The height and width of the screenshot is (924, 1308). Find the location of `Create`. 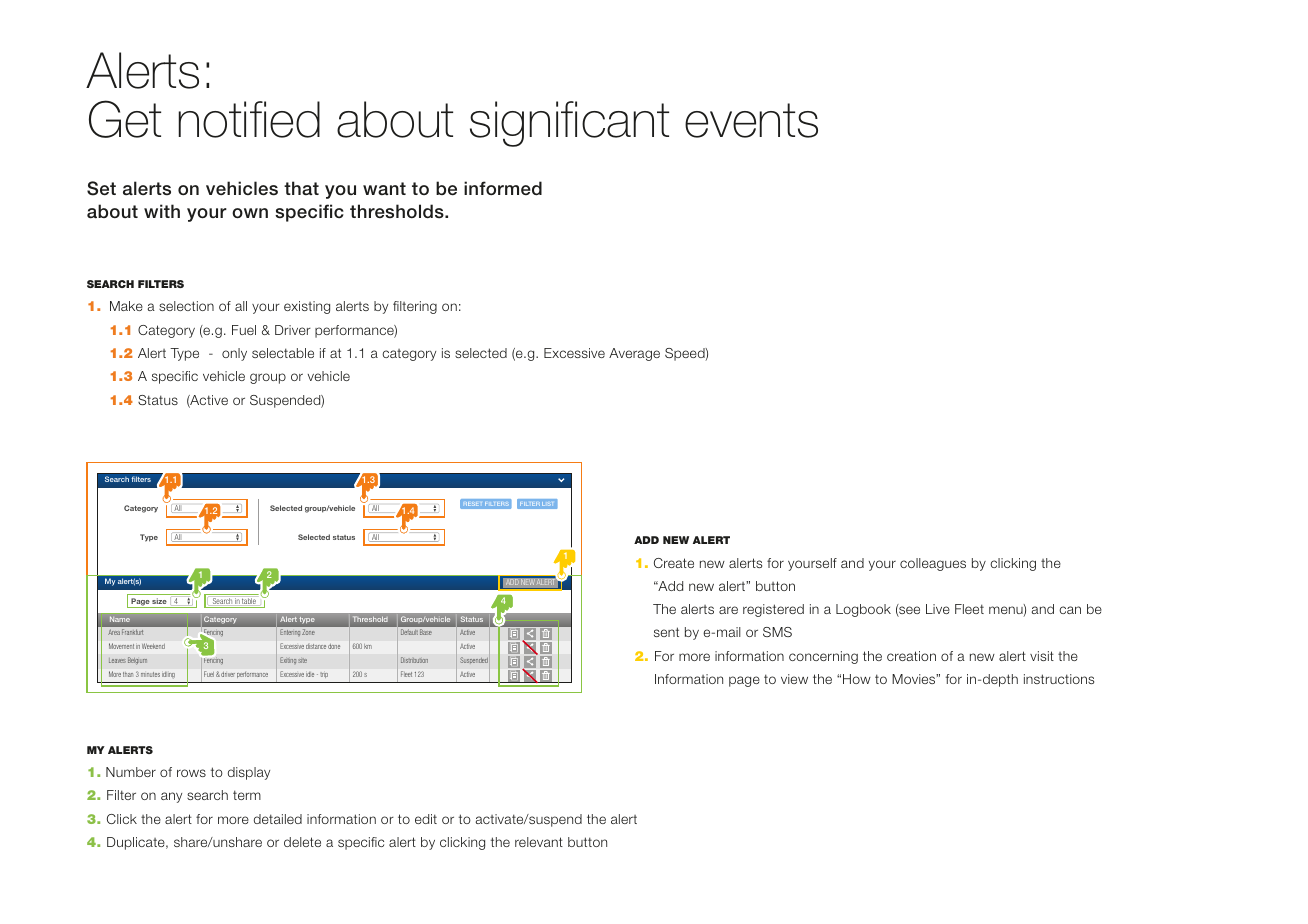

Create is located at coordinates (674, 563).
